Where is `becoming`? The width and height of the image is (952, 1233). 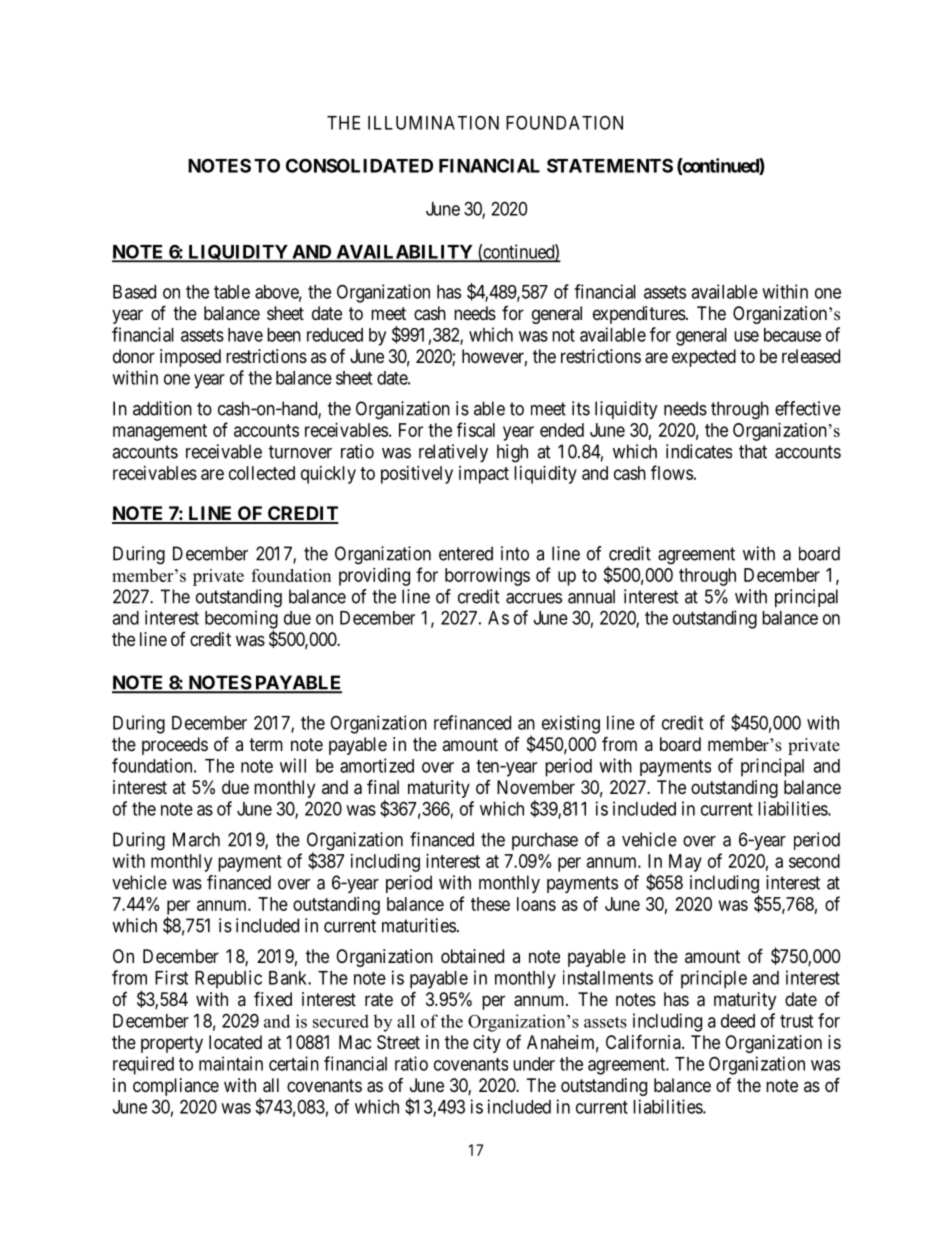 becoming is located at coordinates (241, 620).
